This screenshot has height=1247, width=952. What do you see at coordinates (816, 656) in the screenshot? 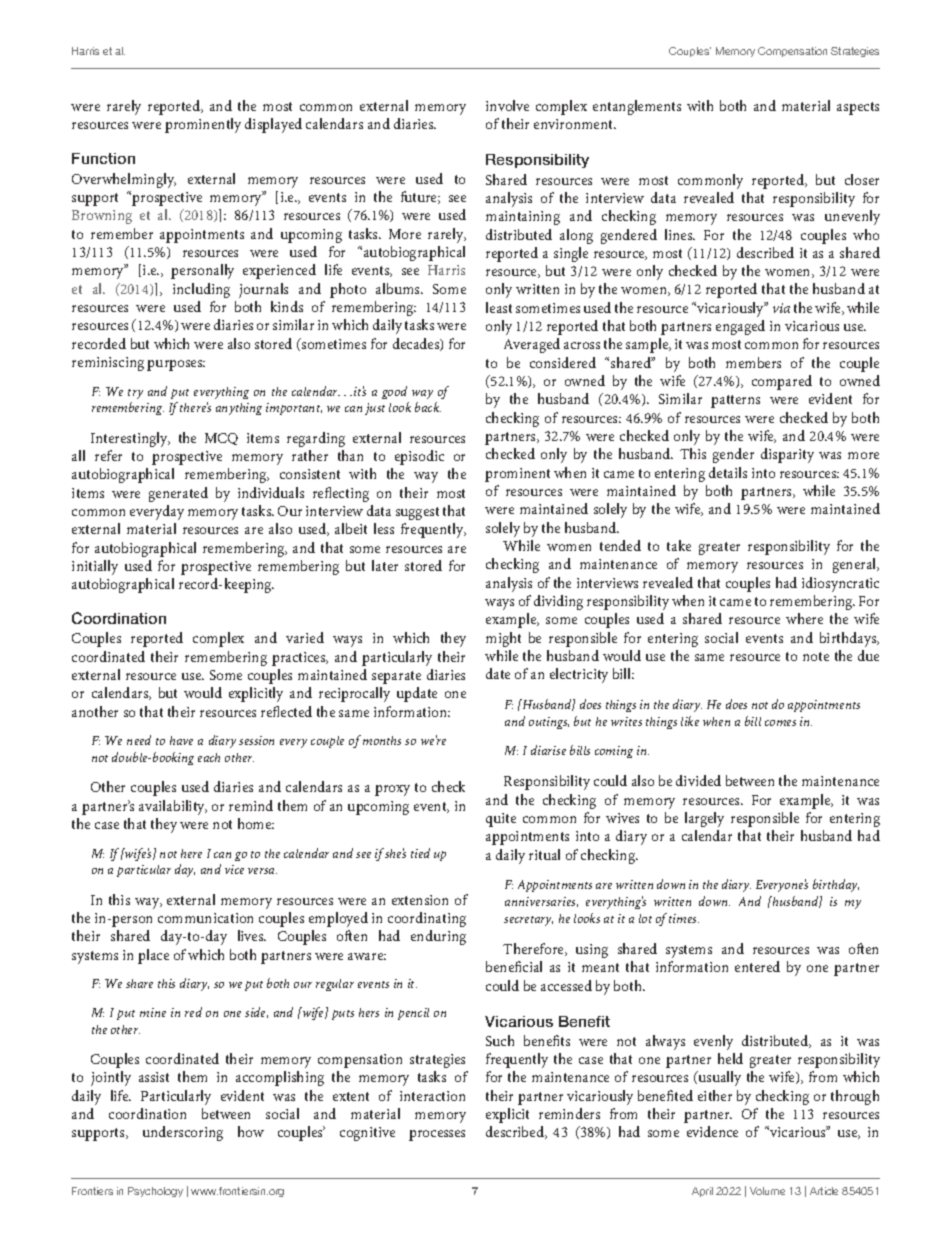
I see `note` at bounding box center [816, 656].
